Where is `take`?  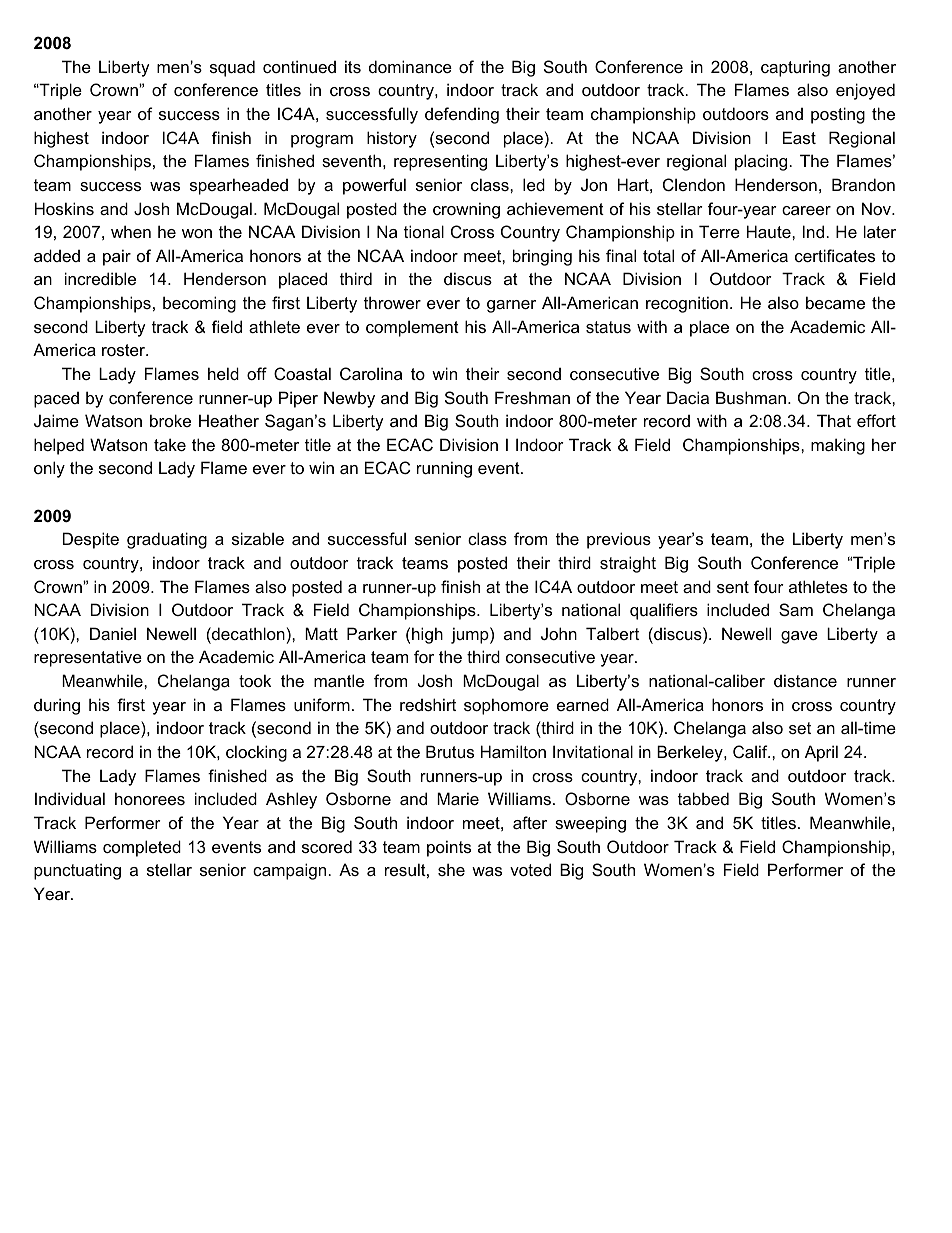
take is located at coordinates (170, 444).
